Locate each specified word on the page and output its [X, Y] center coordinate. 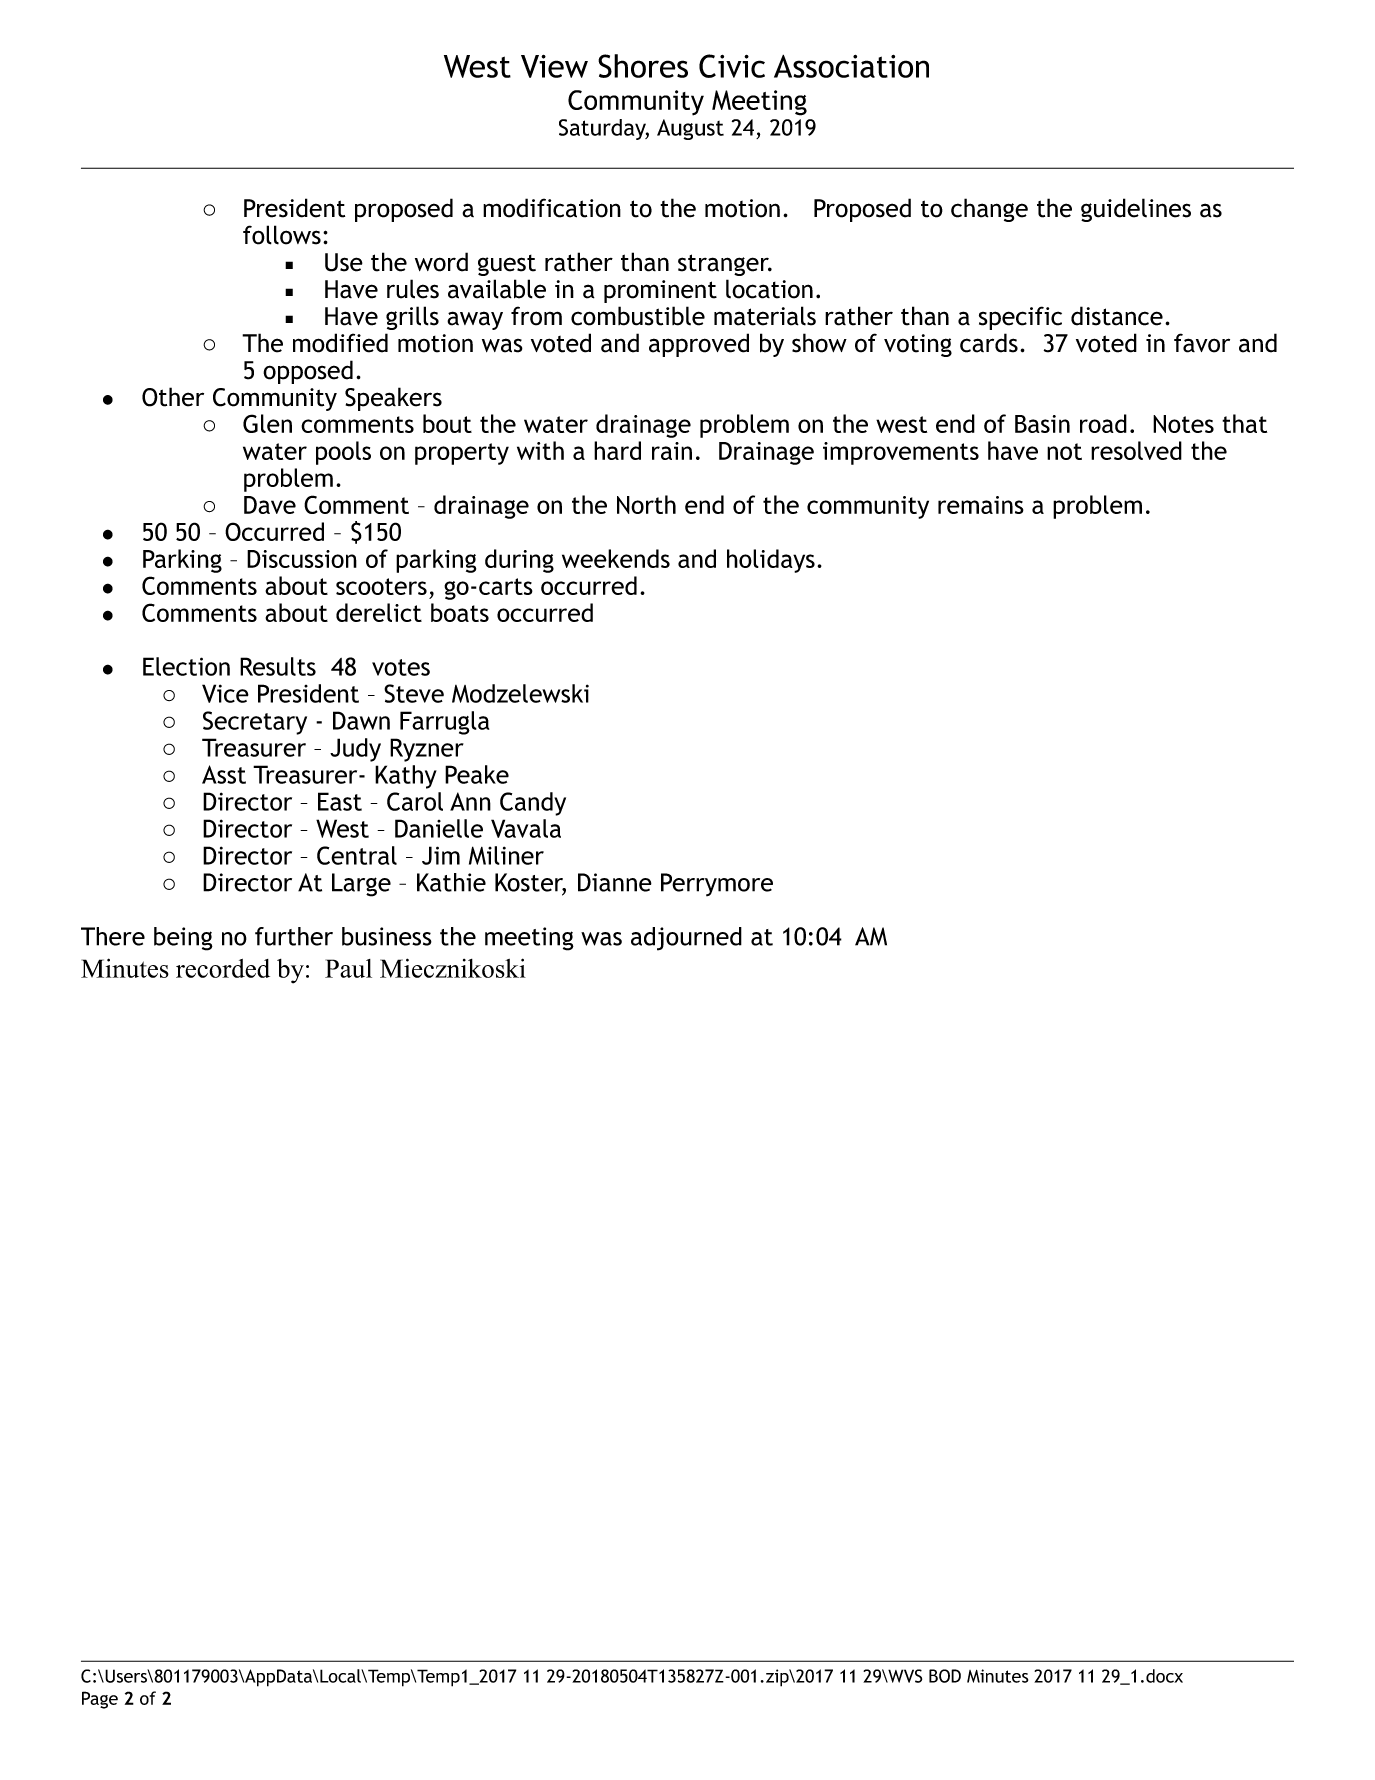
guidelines [1136, 210]
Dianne [615, 882]
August [690, 129]
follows [282, 235]
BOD [945, 1676]
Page [100, 1700]
